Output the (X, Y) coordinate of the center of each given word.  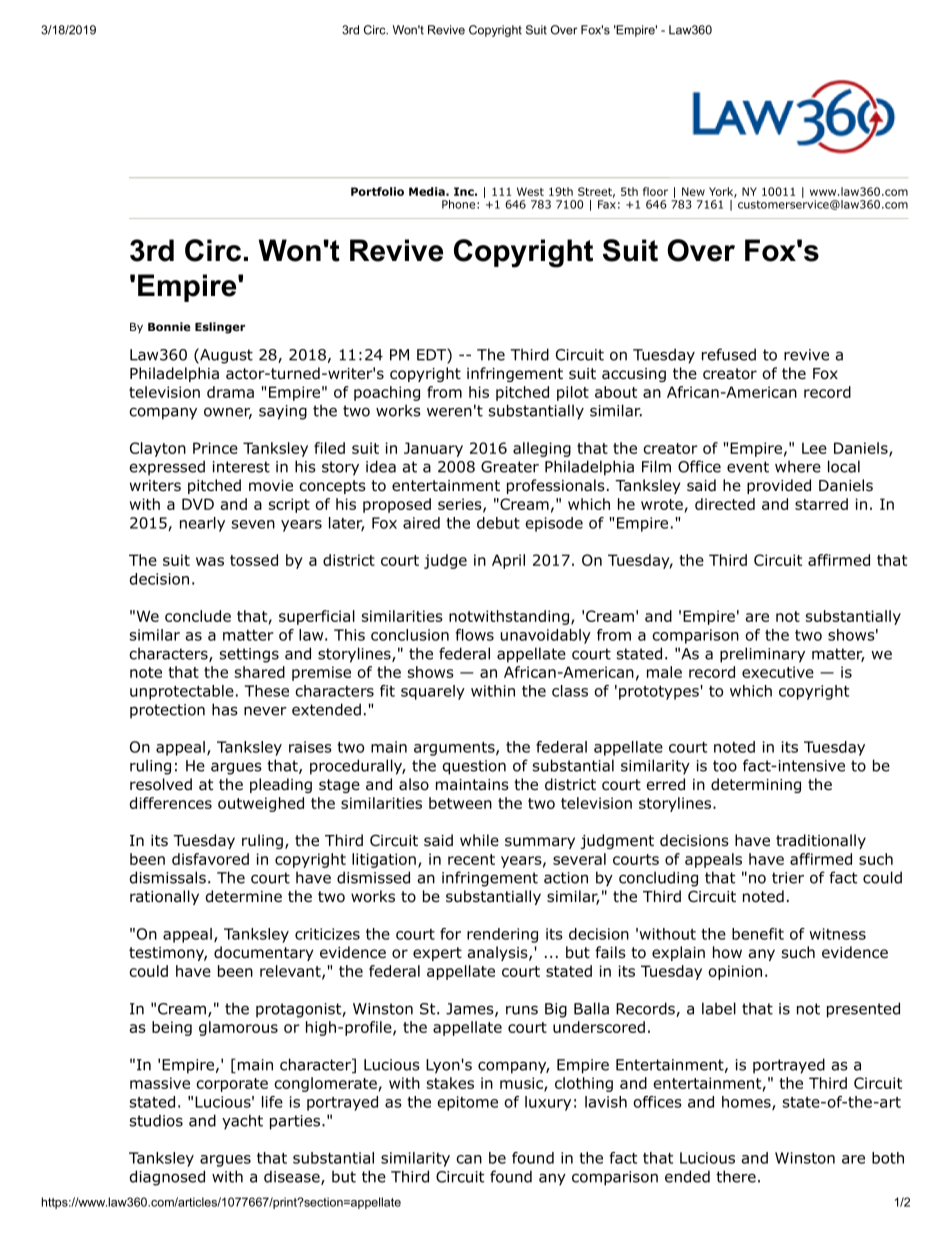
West (530, 191)
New (693, 191)
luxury (548, 1103)
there (736, 1176)
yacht (242, 1122)
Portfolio (377, 191)
